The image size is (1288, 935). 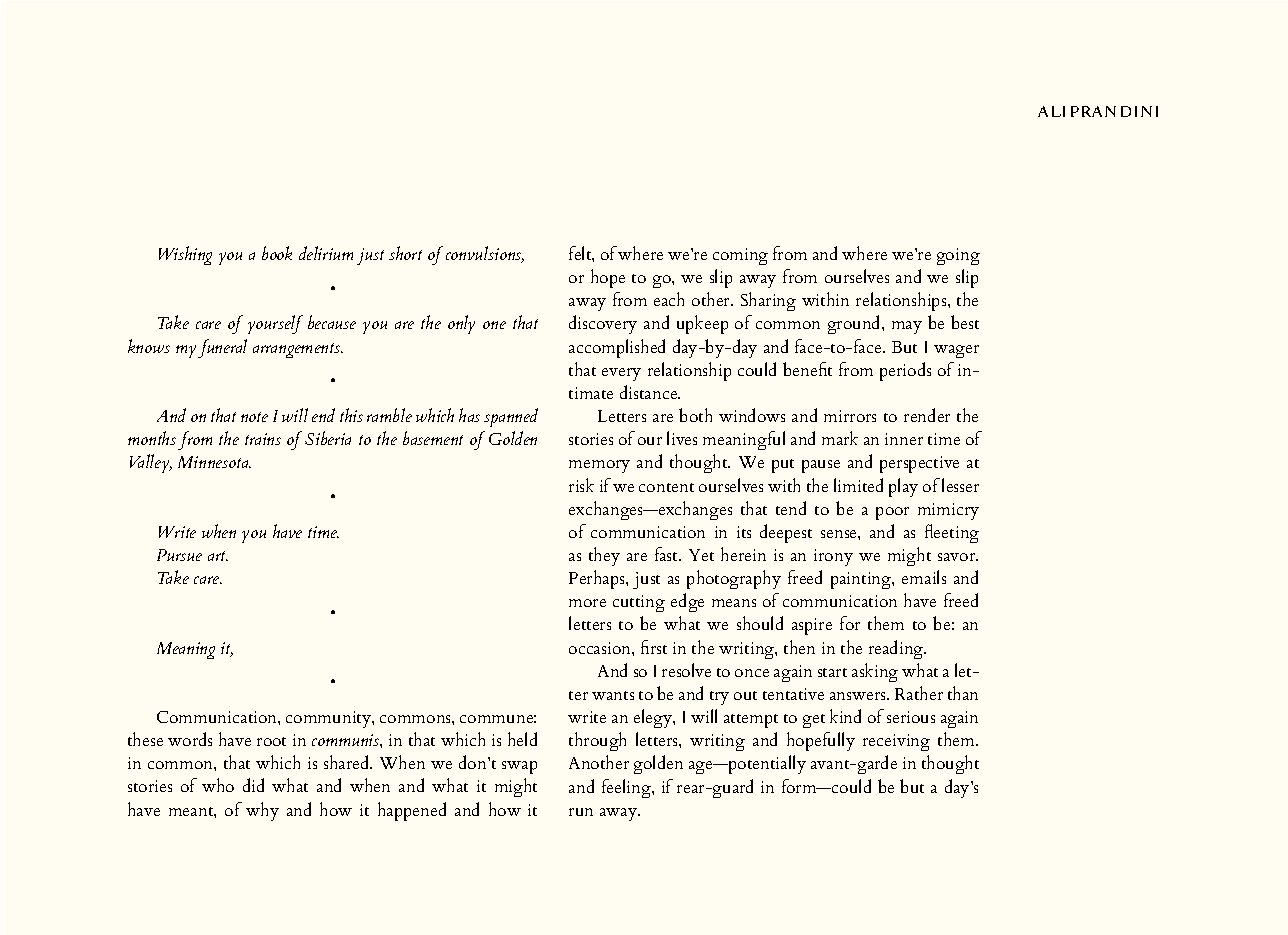 I want to click on run, so click(x=581, y=812).
